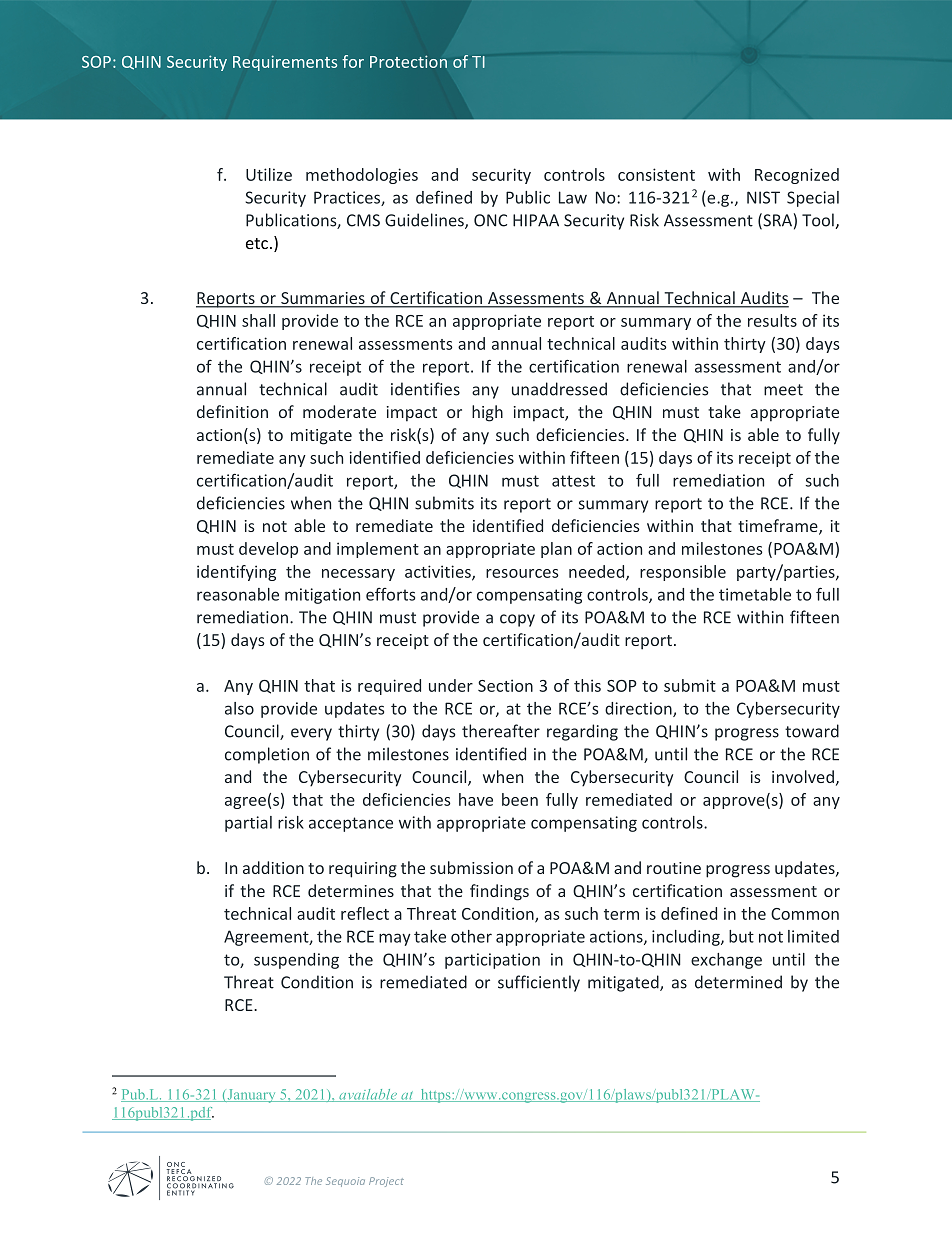 The width and height of the document is (952, 1233). What do you see at coordinates (797, 176) in the document?
I see `Recognized` at bounding box center [797, 176].
